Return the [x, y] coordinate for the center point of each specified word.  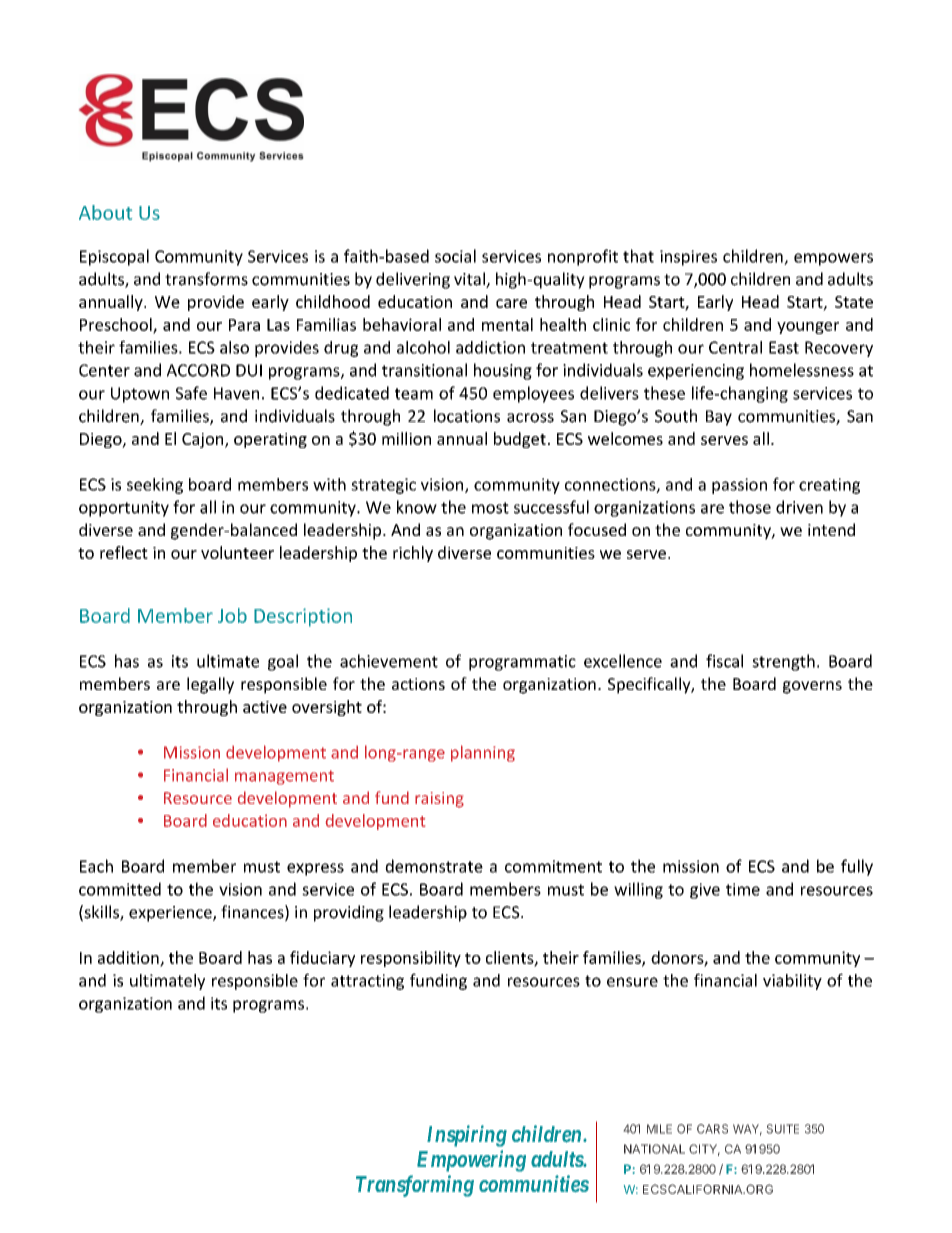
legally [210, 685]
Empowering [471, 1161]
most [490, 508]
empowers [833, 259]
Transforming [415, 1186]
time [743, 889]
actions [418, 684]
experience [171, 914]
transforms [206, 279]
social [455, 256]
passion [739, 486]
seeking [155, 486]
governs [812, 687]
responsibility [411, 959]
